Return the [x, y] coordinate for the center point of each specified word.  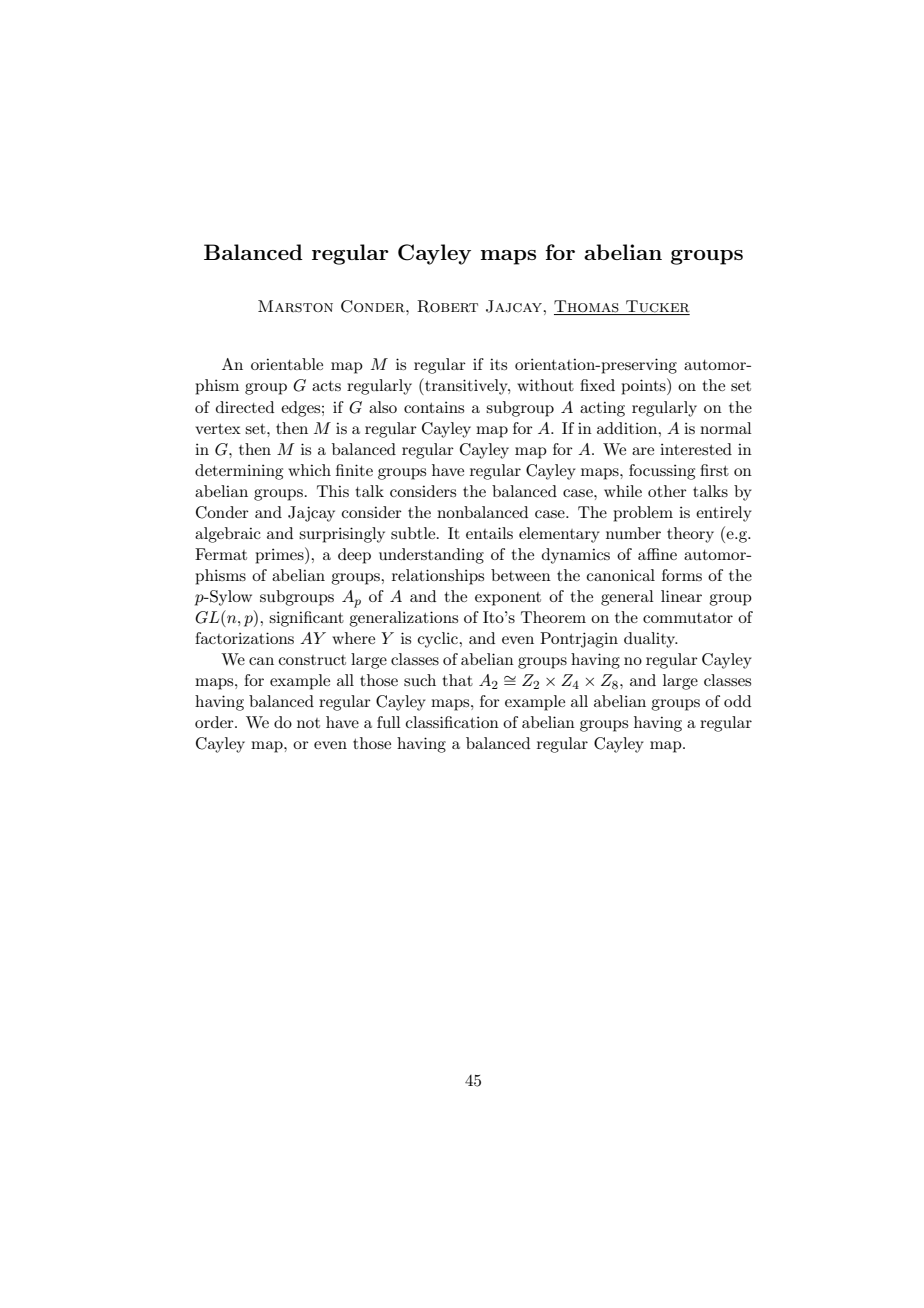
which [309, 470]
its [498, 364]
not [308, 723]
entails [489, 533]
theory [690, 535]
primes [280, 555]
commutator [688, 618]
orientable [287, 364]
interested [696, 449]
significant [306, 619]
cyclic [439, 640]
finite [354, 470]
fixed [597, 385]
